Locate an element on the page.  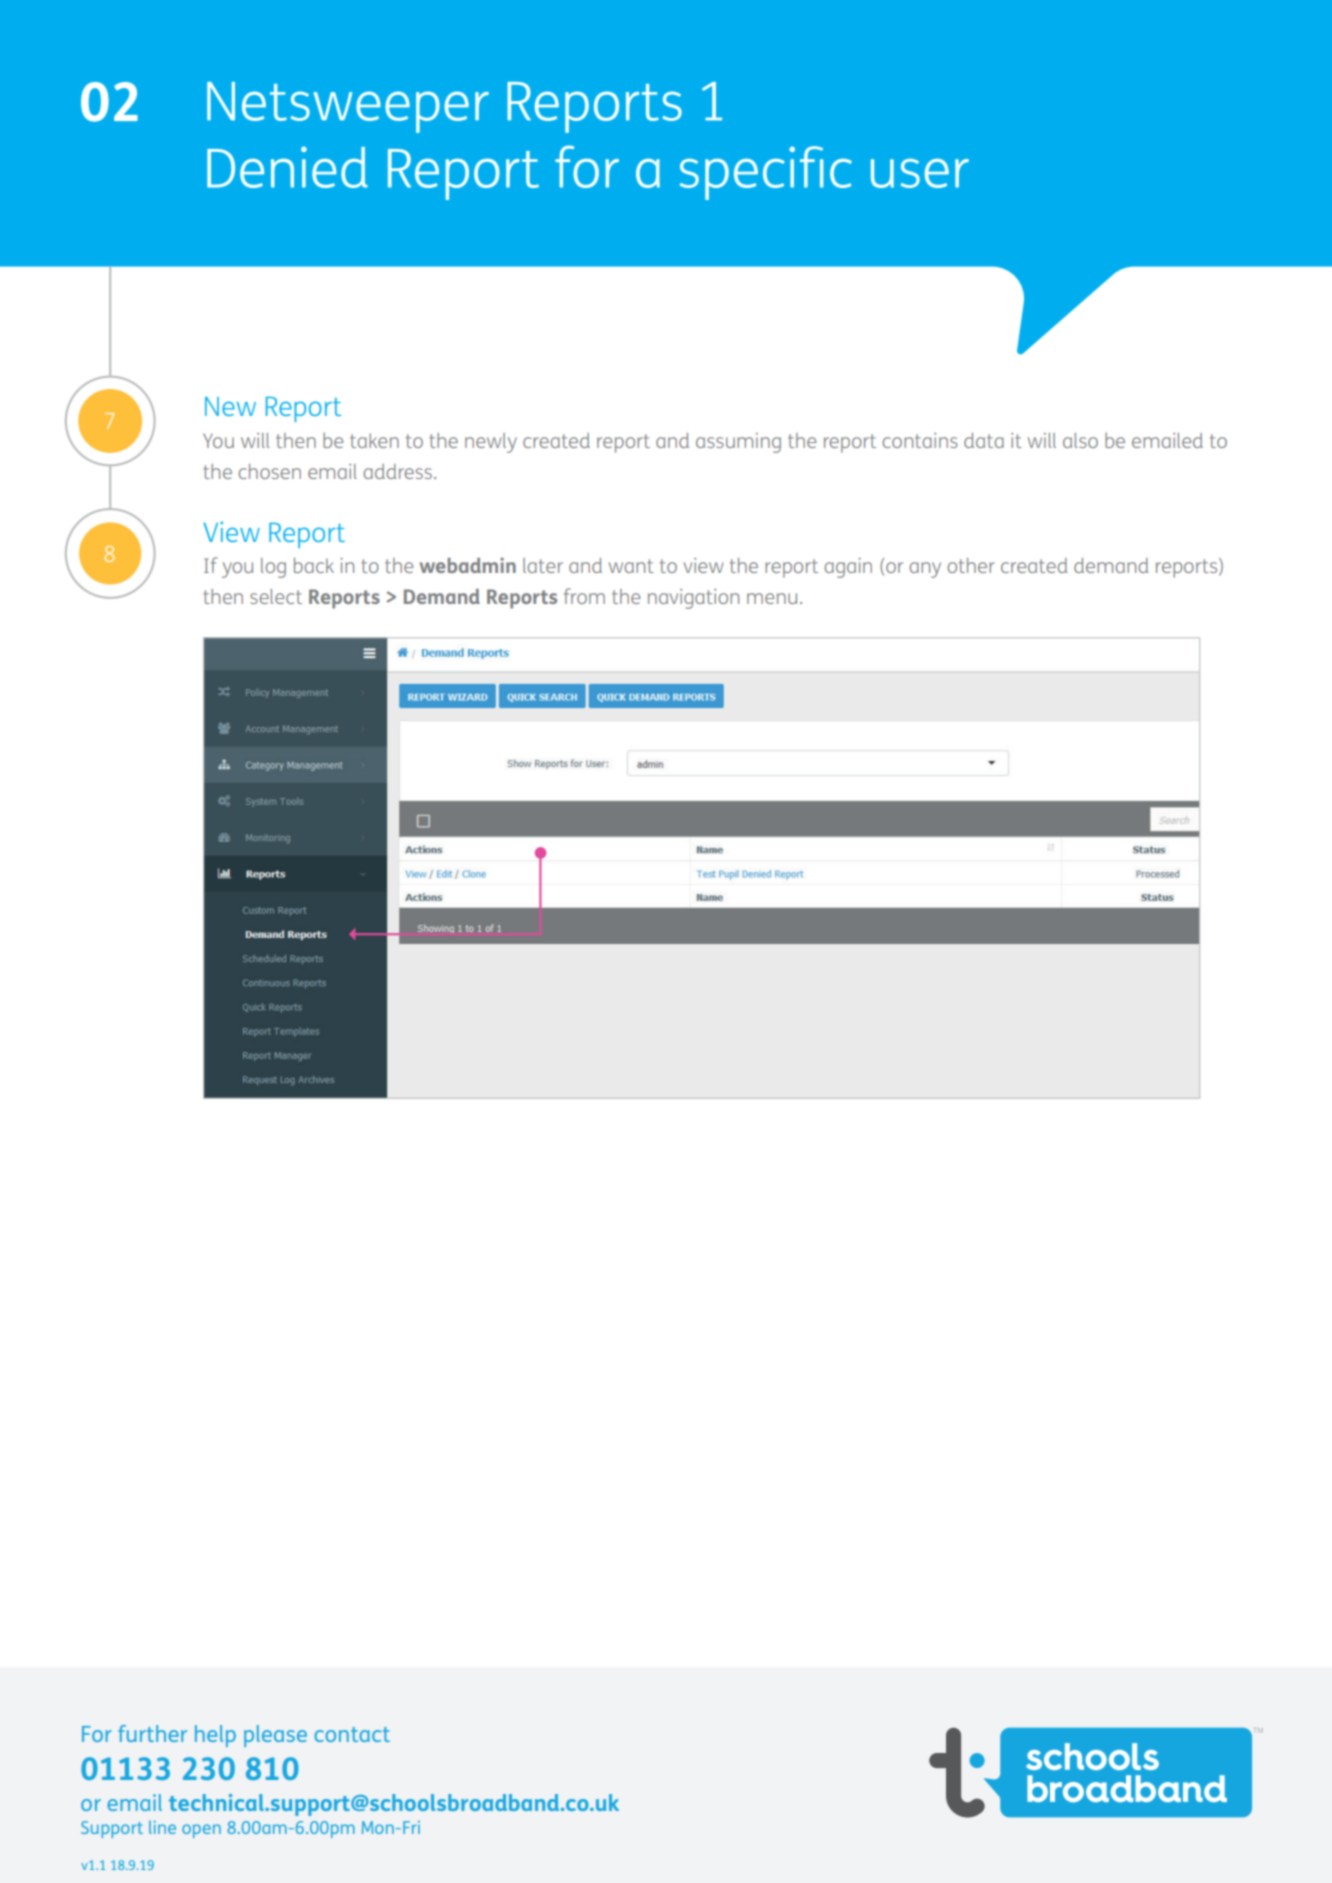
specific is located at coordinates (766, 173).
